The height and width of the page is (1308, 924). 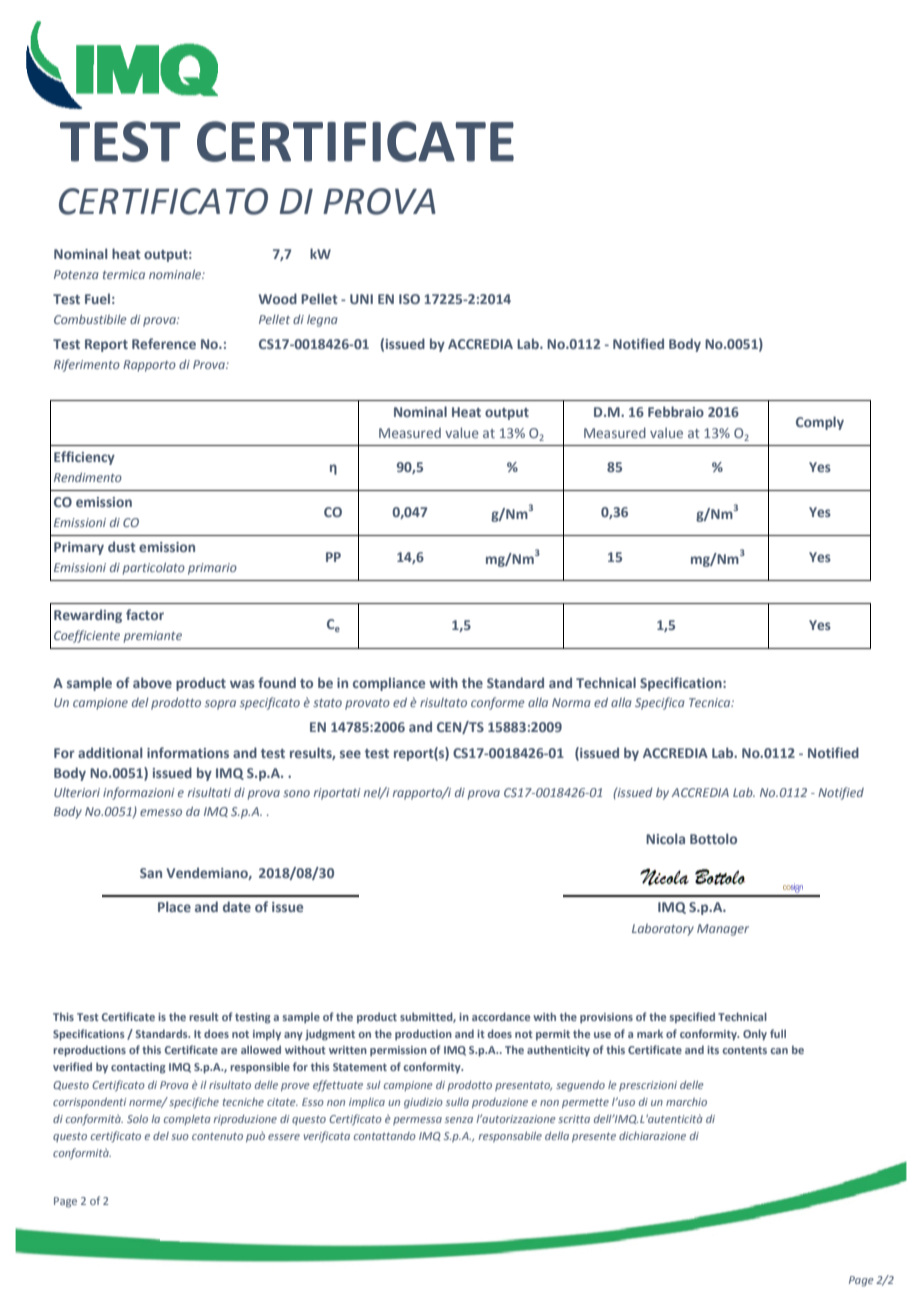 What do you see at coordinates (122, 546) in the page?
I see `dust` at bounding box center [122, 546].
